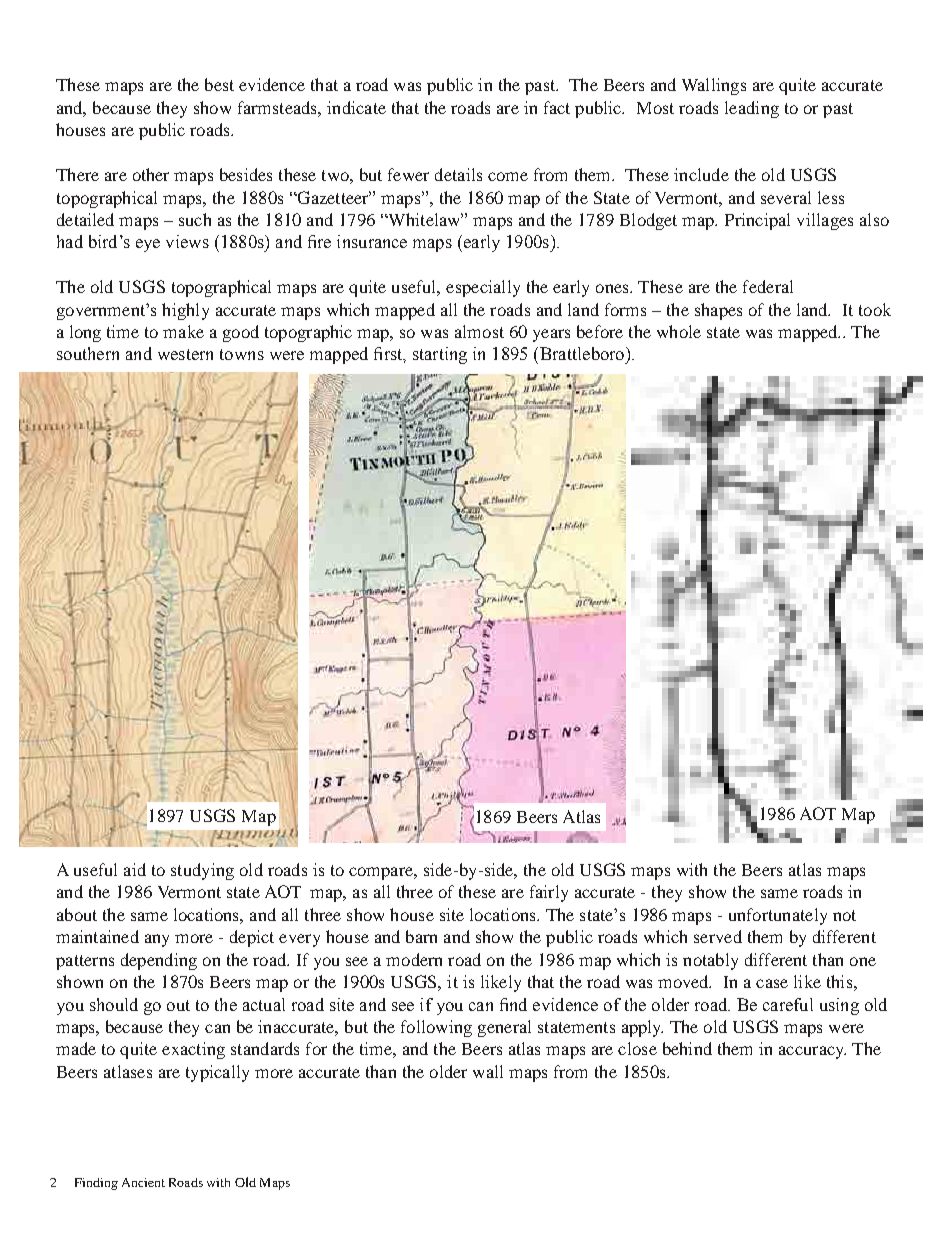 This image has width=952, height=1233. Describe the element at coordinates (504, 1028) in the image. I see `general` at that location.
